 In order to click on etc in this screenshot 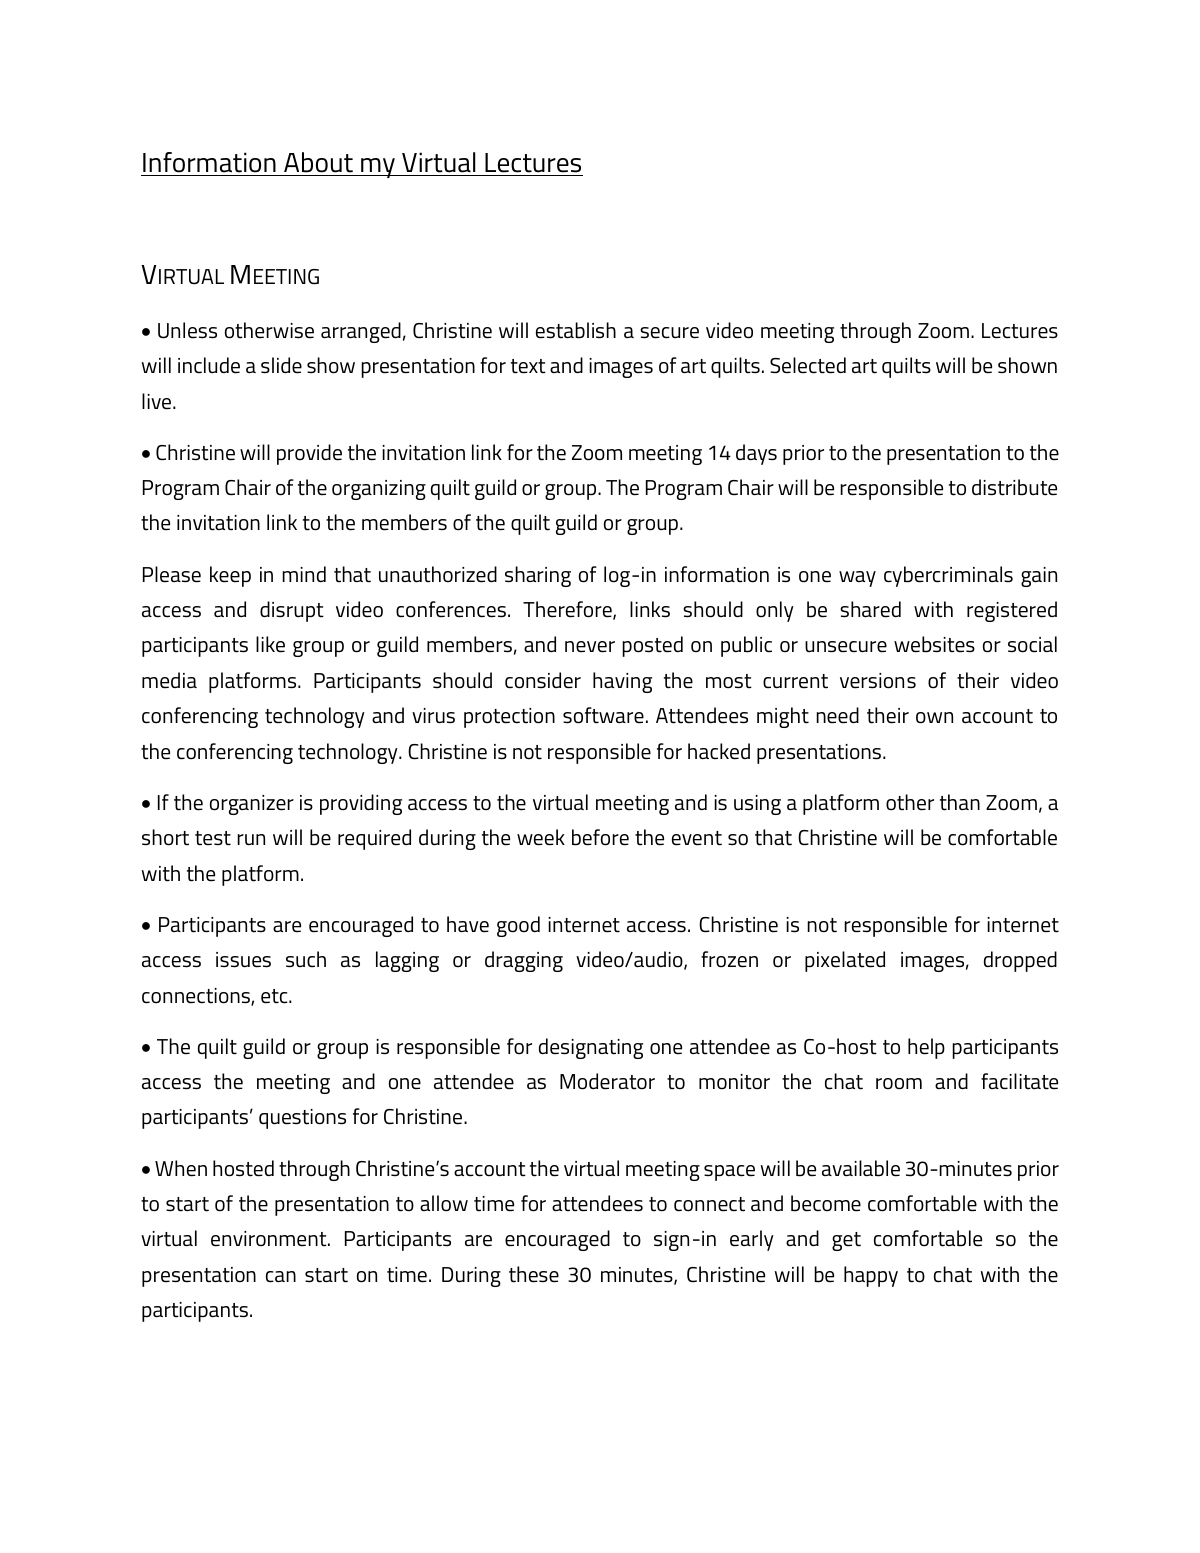, I will do `click(275, 996)`.
